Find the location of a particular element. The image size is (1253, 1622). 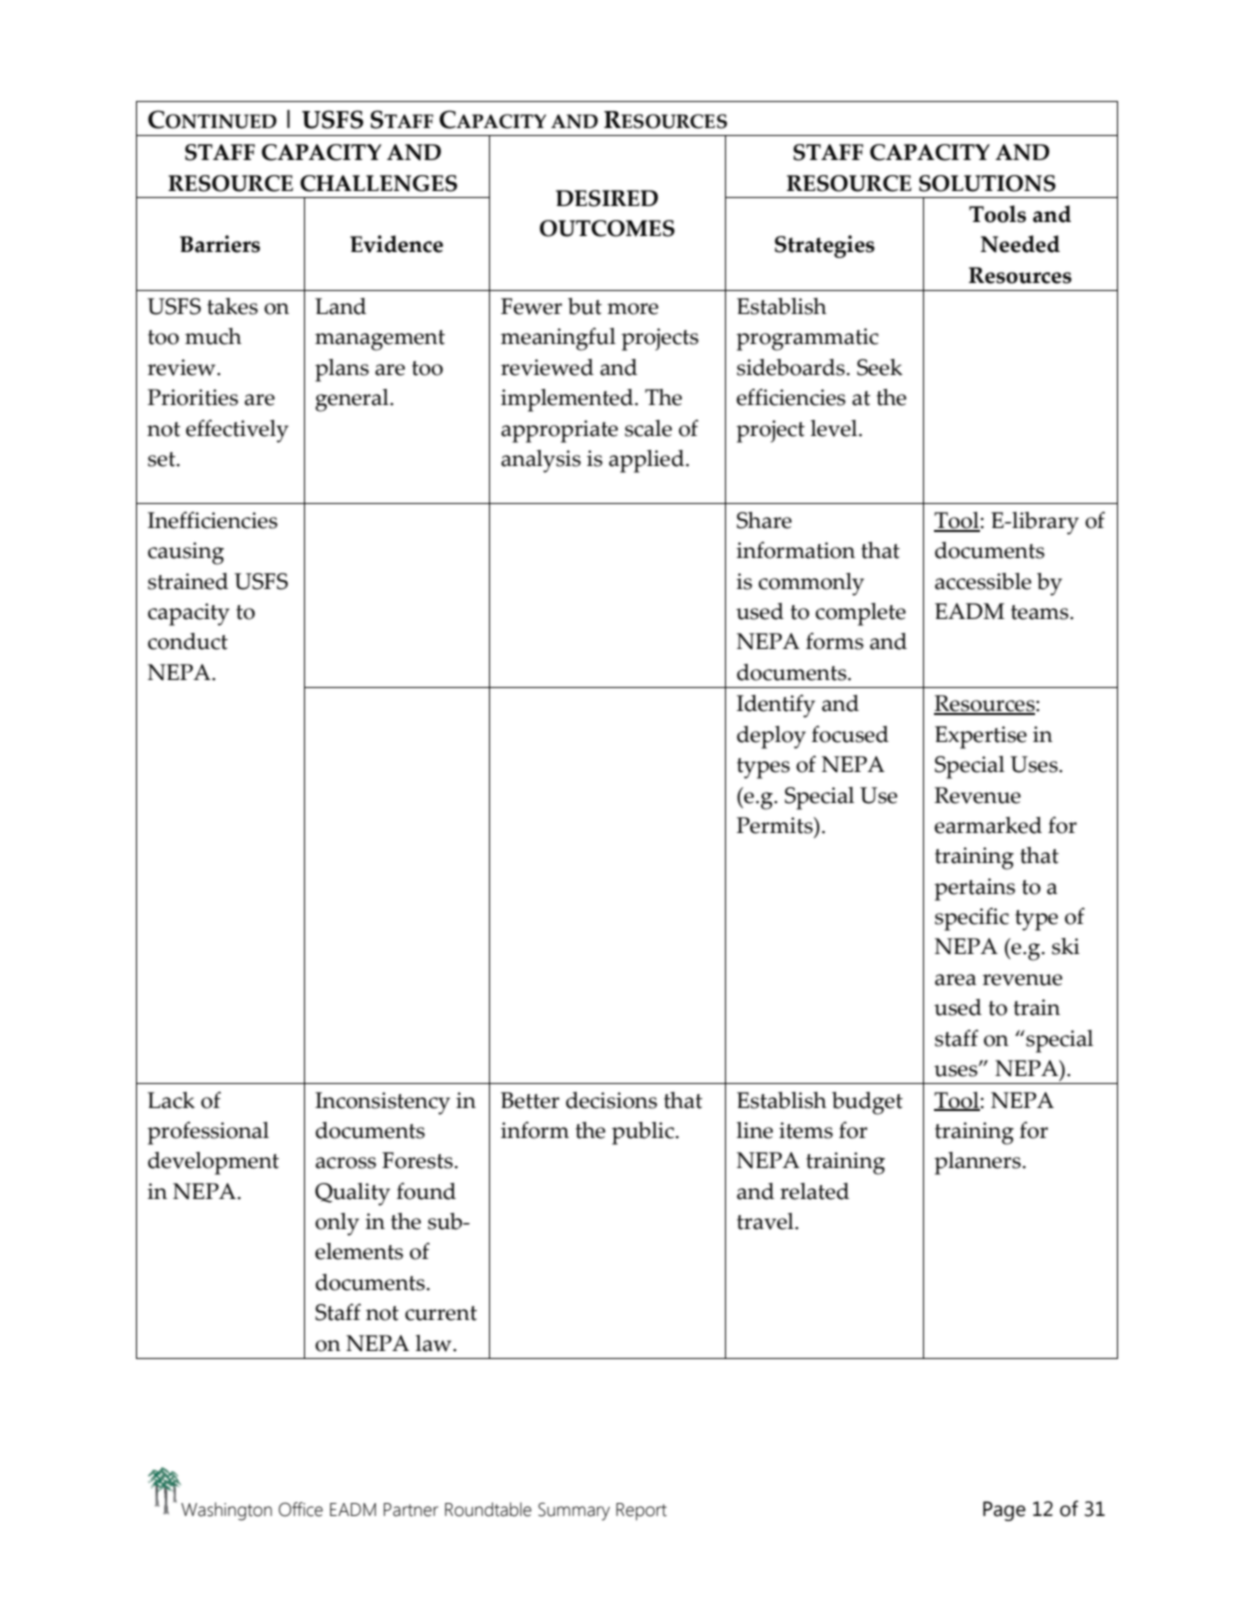

Barriers is located at coordinates (220, 244).
